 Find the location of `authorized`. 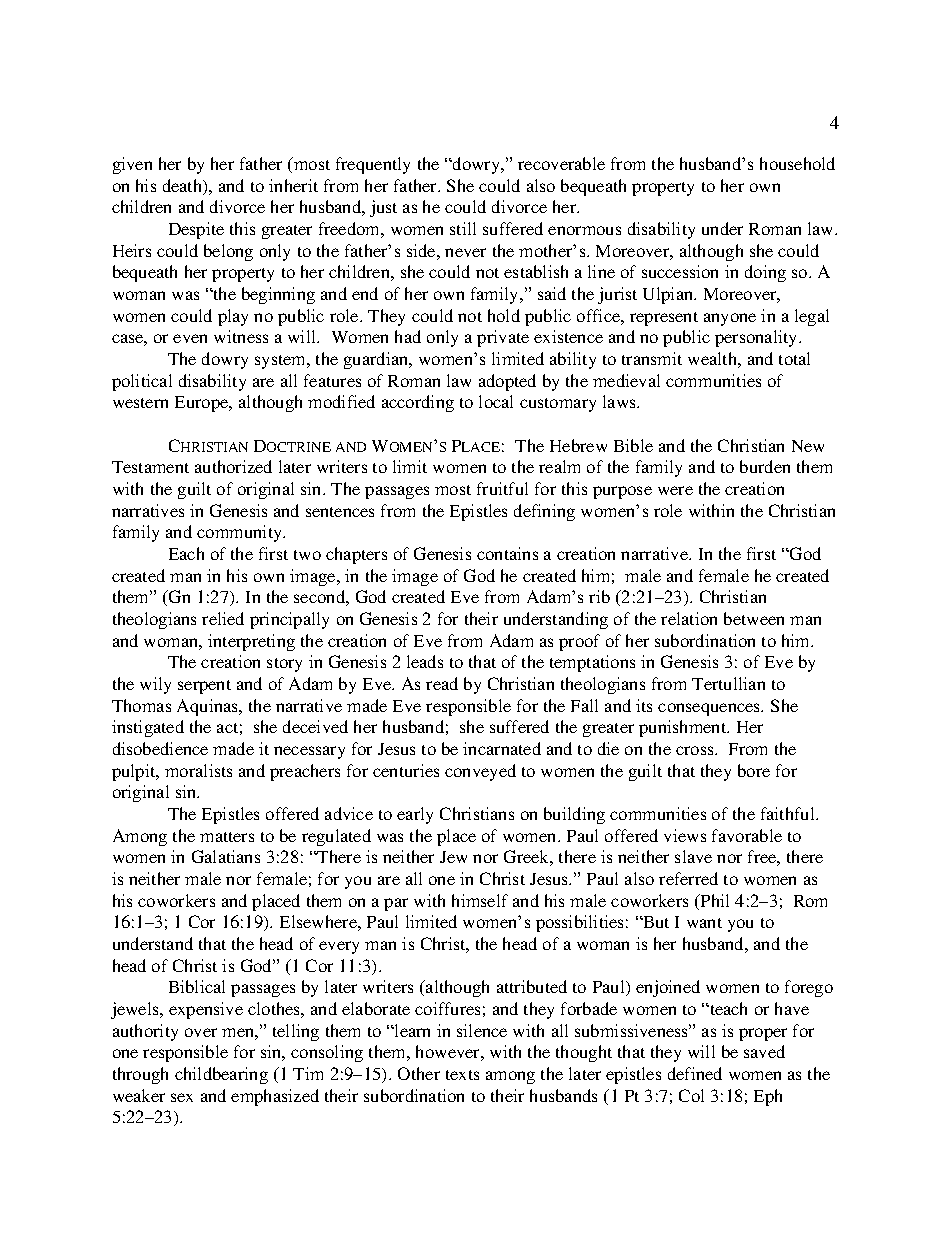

authorized is located at coordinates (233, 466).
